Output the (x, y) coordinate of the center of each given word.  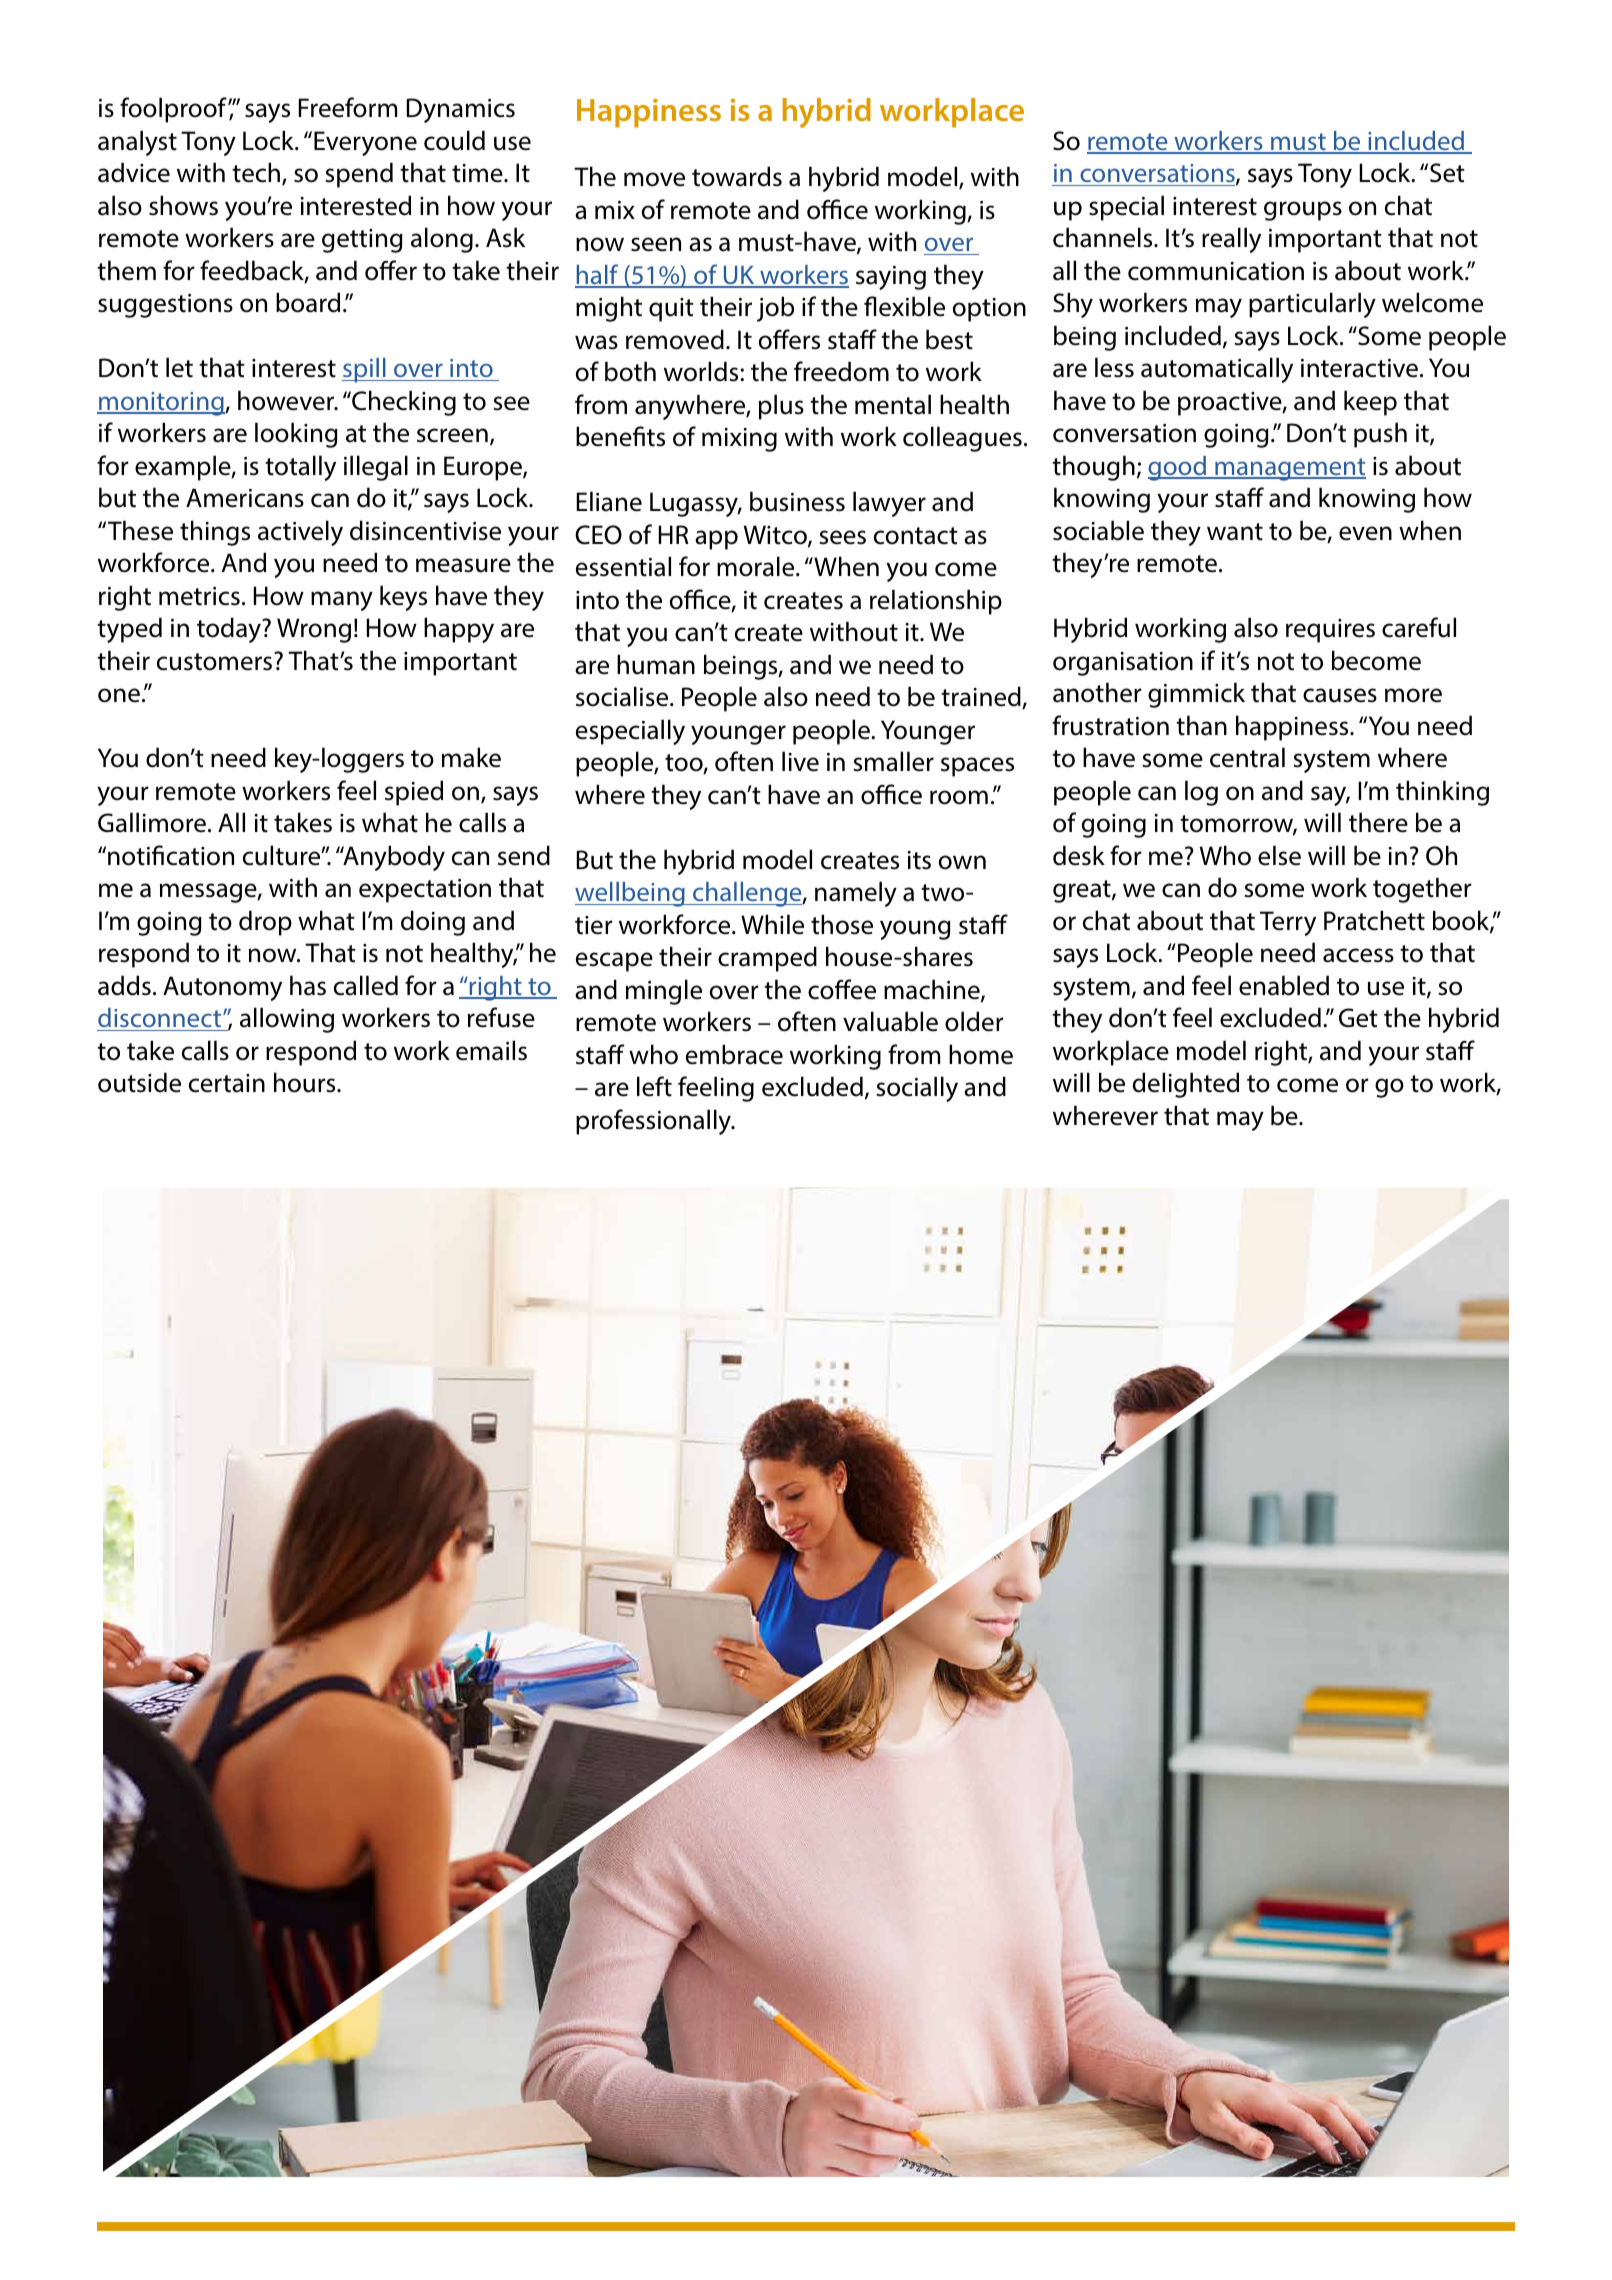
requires (1330, 631)
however (287, 400)
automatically (1217, 370)
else (1279, 855)
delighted (1186, 1085)
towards (737, 176)
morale (757, 566)
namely (856, 894)
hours (306, 1082)
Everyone (365, 143)
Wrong (314, 630)
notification (171, 855)
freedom (841, 371)
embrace (734, 1054)
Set (1447, 173)
